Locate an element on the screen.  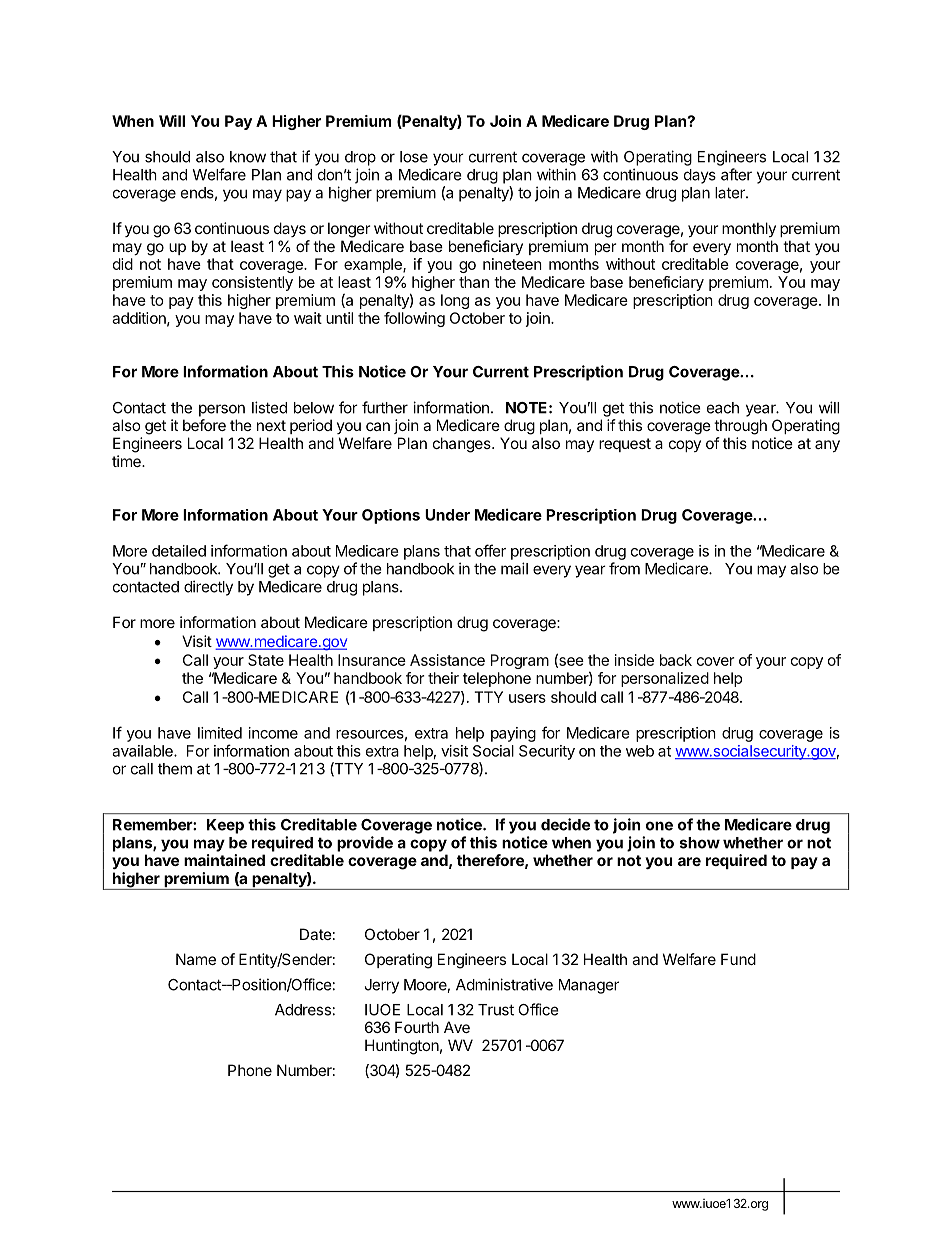
back is located at coordinates (676, 660).
